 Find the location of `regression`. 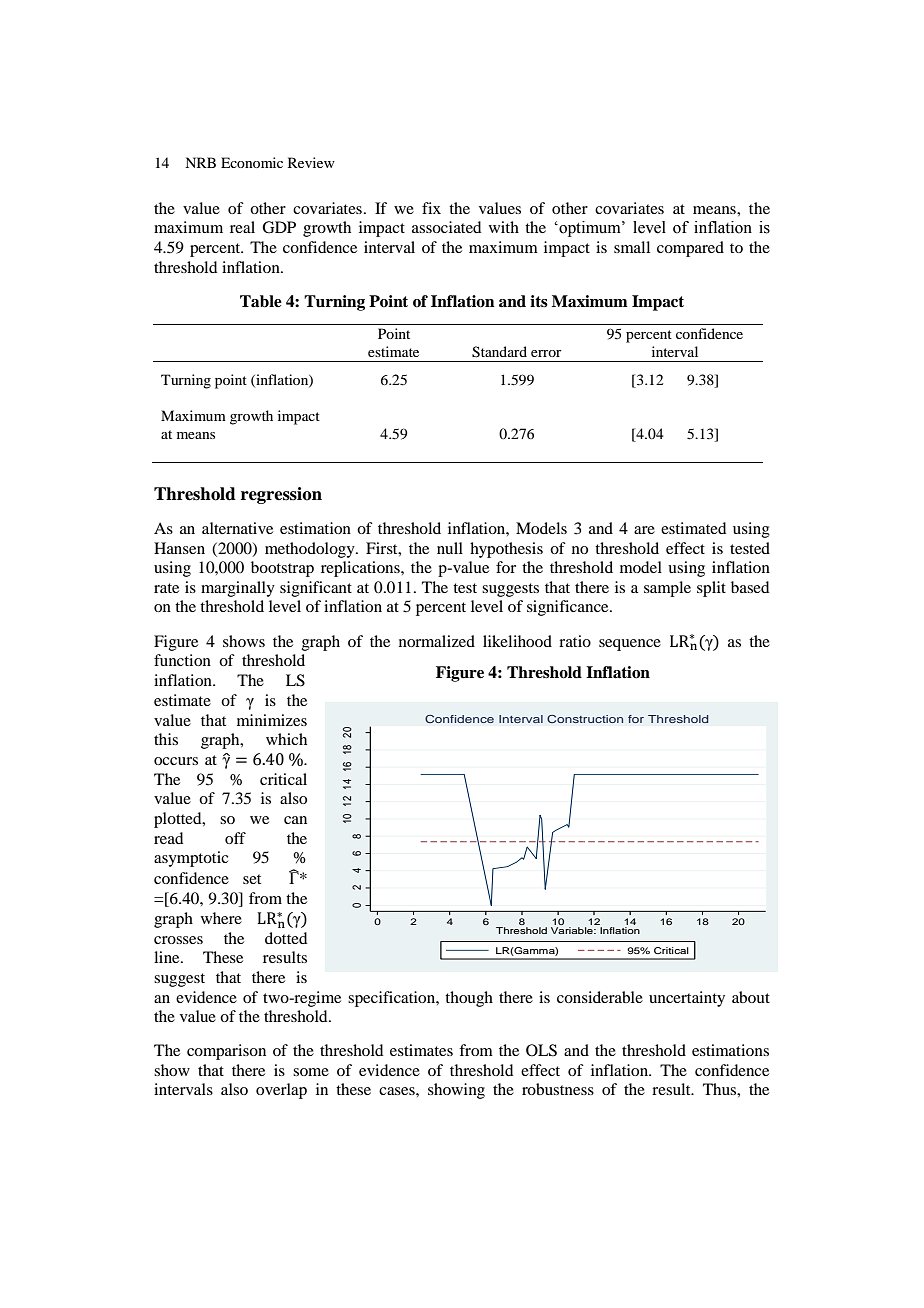

regression is located at coordinates (281, 495).
